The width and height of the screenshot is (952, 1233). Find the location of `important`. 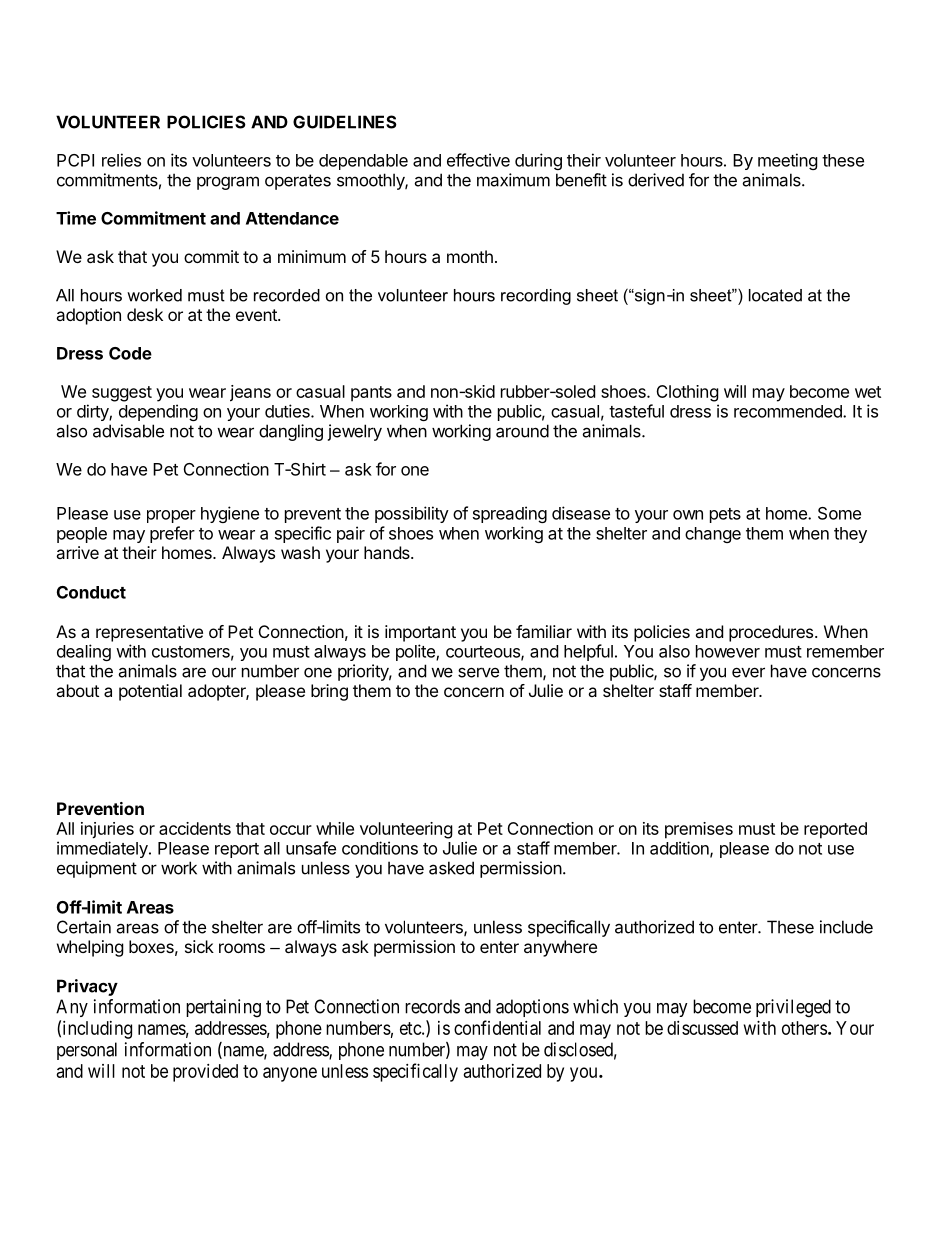

important is located at coordinates (420, 633).
